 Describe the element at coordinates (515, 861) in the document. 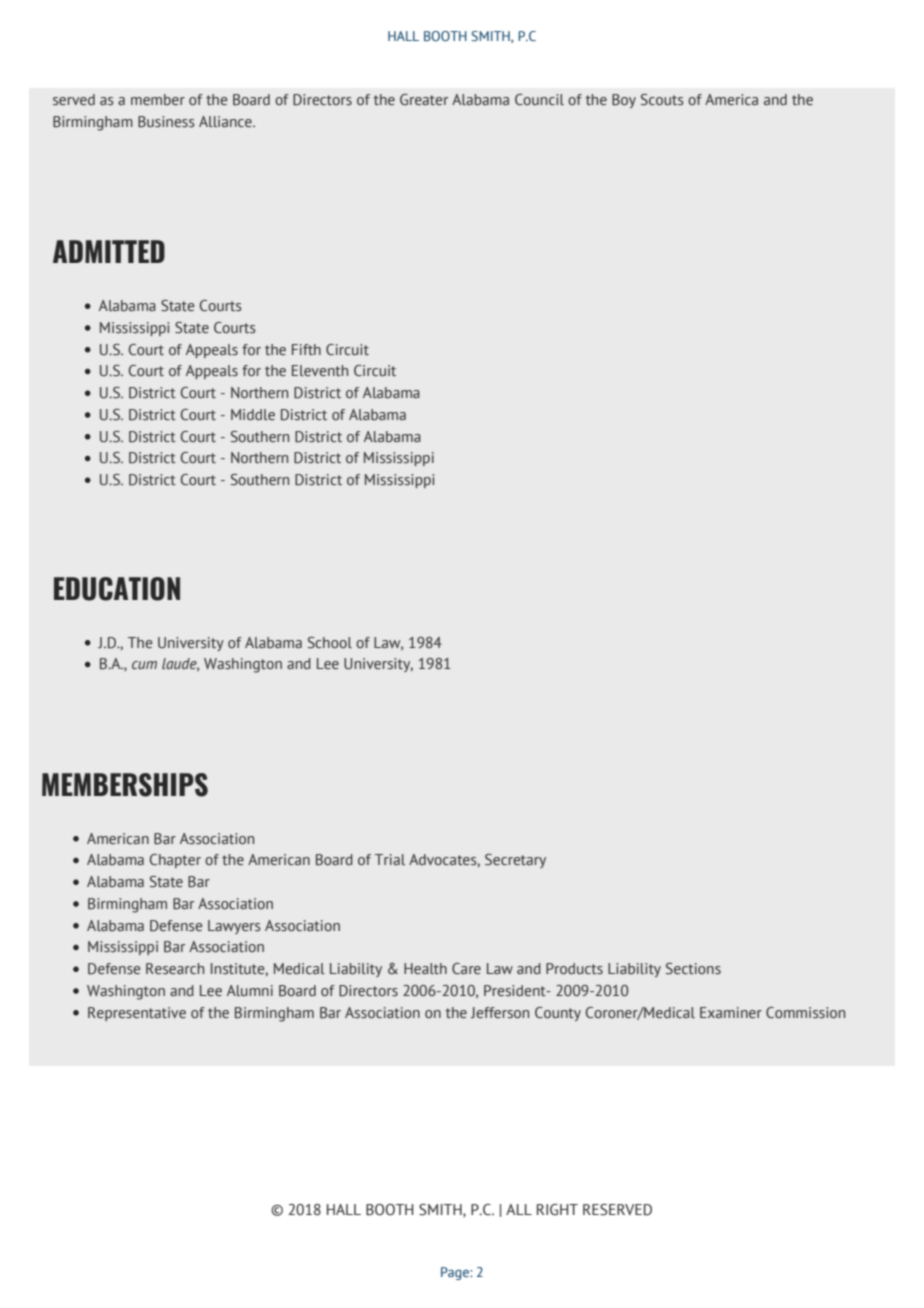

I see `Secretary` at that location.
